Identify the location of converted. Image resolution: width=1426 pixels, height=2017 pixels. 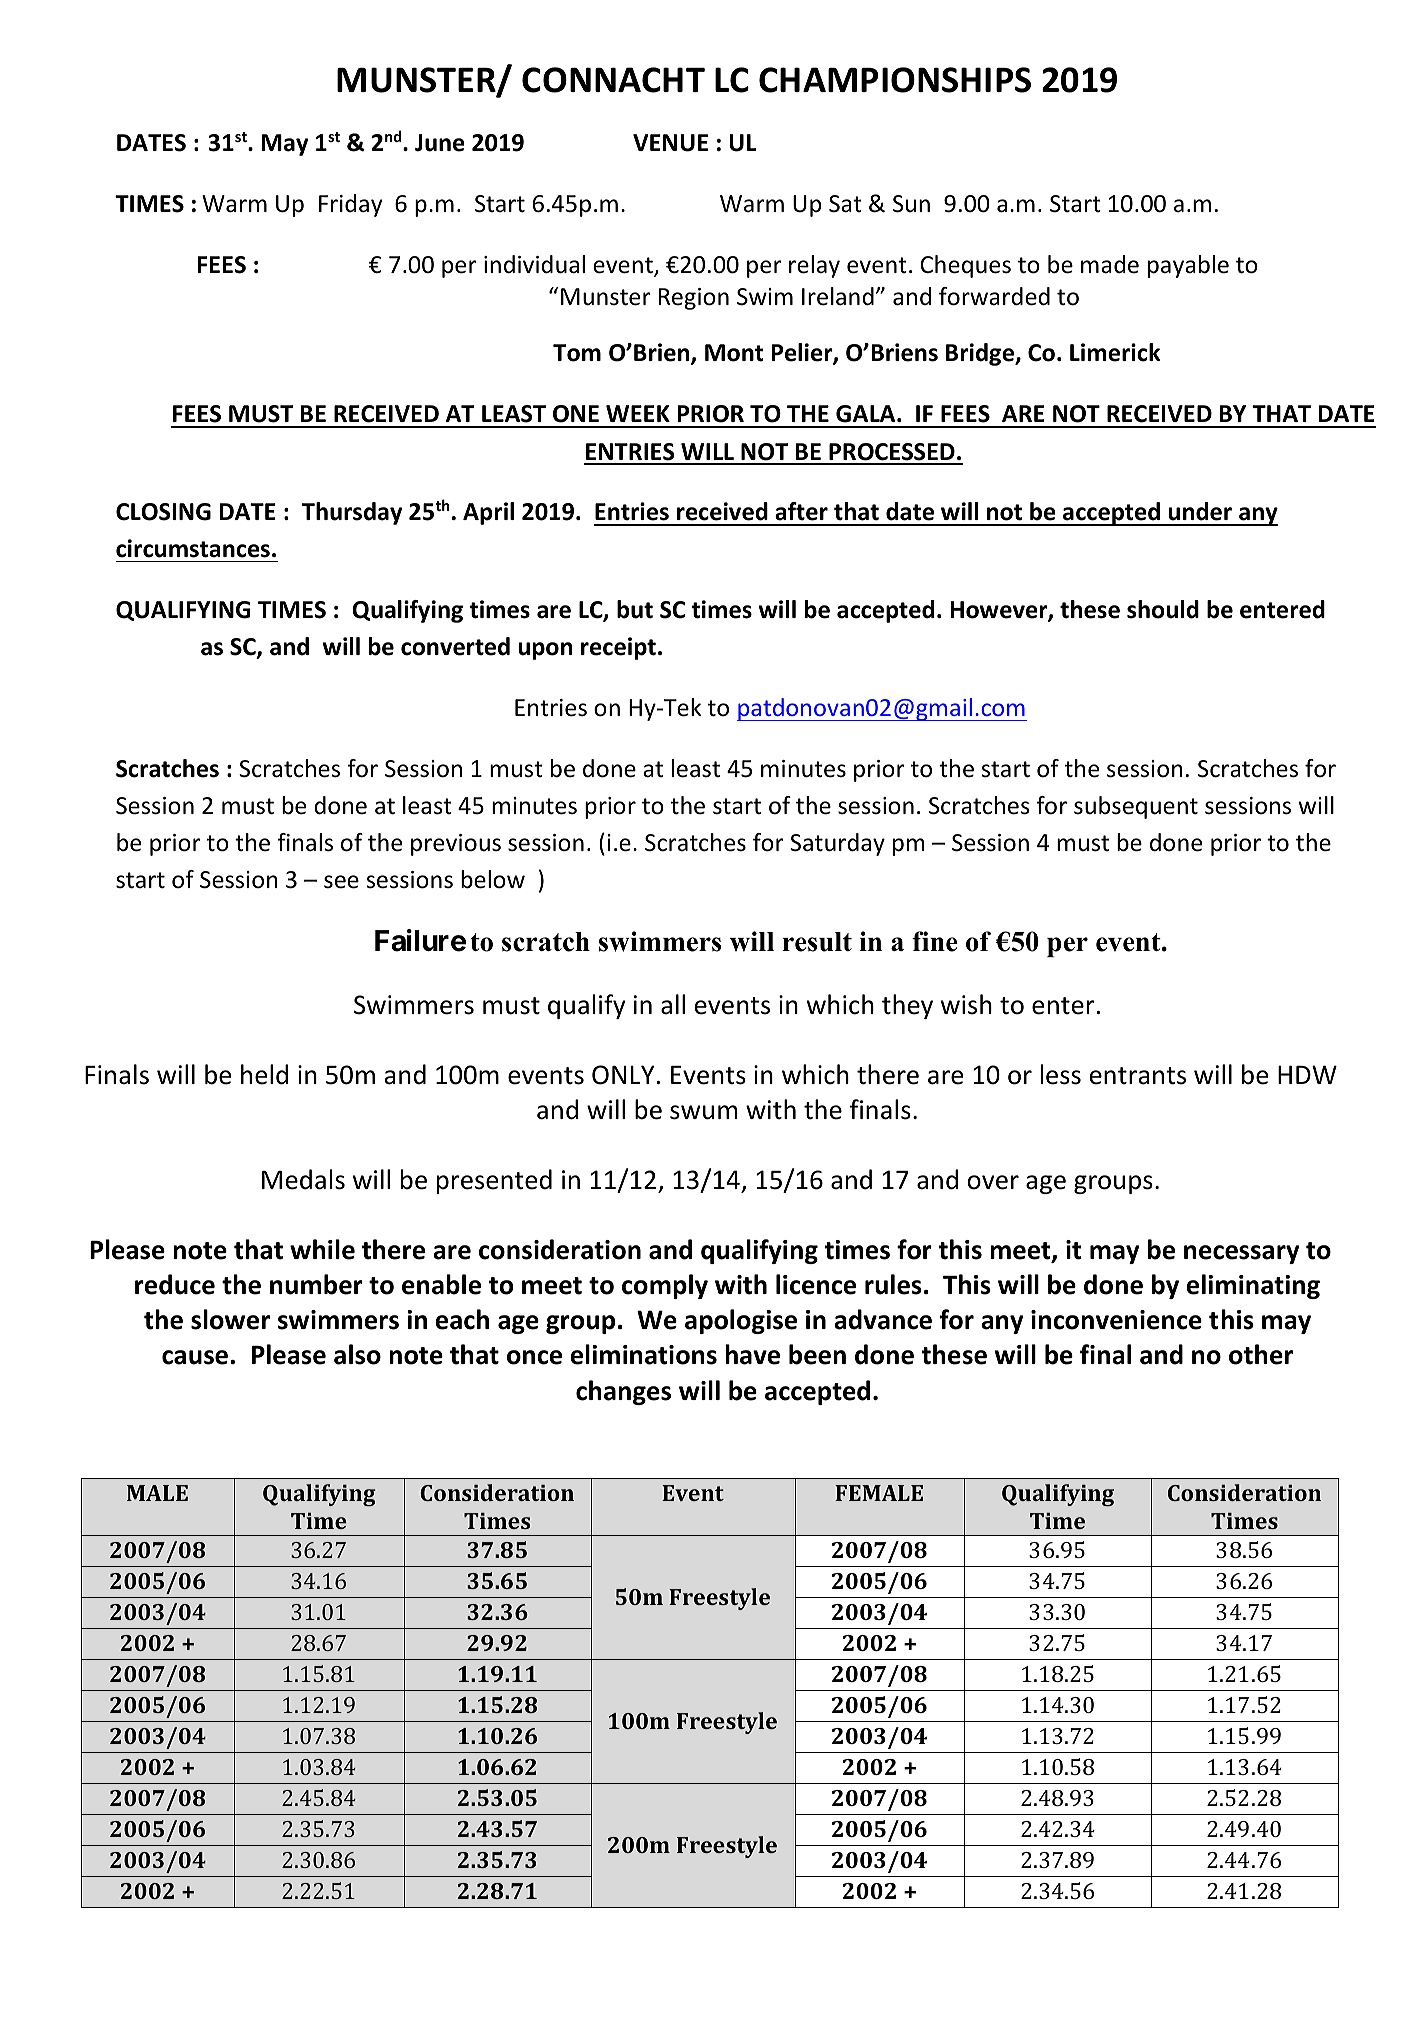
(455, 646).
